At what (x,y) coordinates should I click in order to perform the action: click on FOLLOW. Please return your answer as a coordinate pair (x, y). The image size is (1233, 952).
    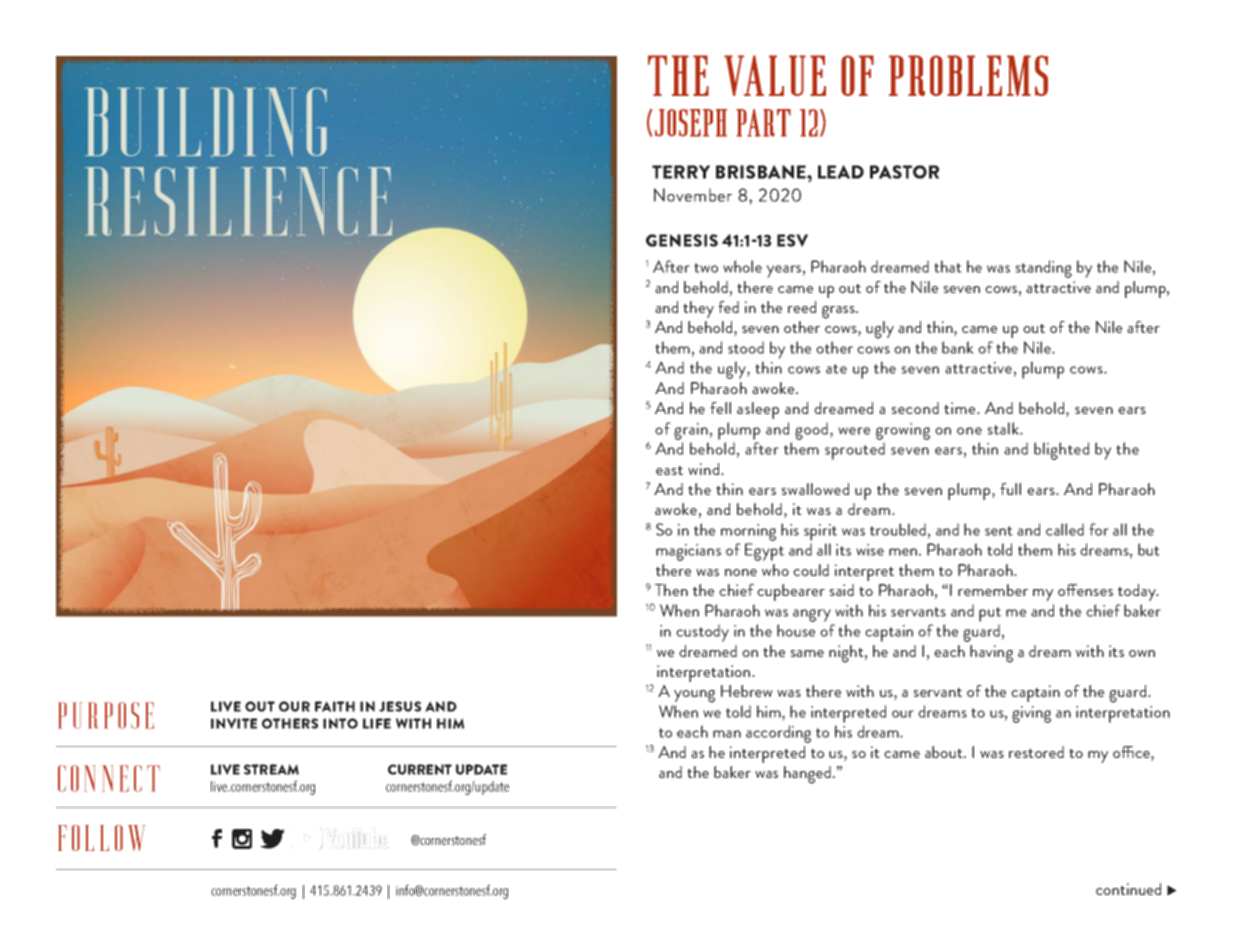
    Looking at the image, I should click on (101, 838).
